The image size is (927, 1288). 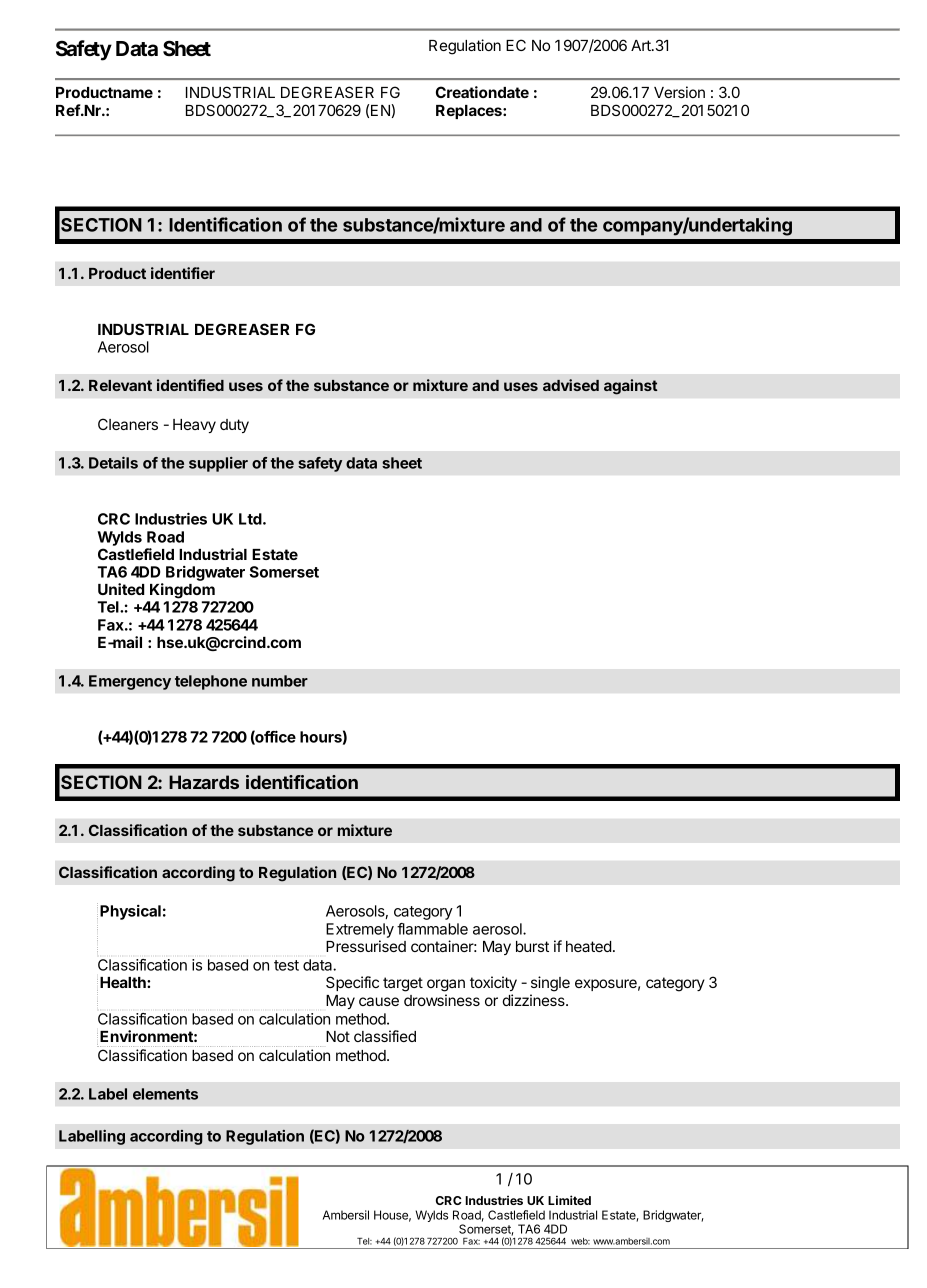 What do you see at coordinates (211, 682) in the screenshot?
I see `telephone` at bounding box center [211, 682].
